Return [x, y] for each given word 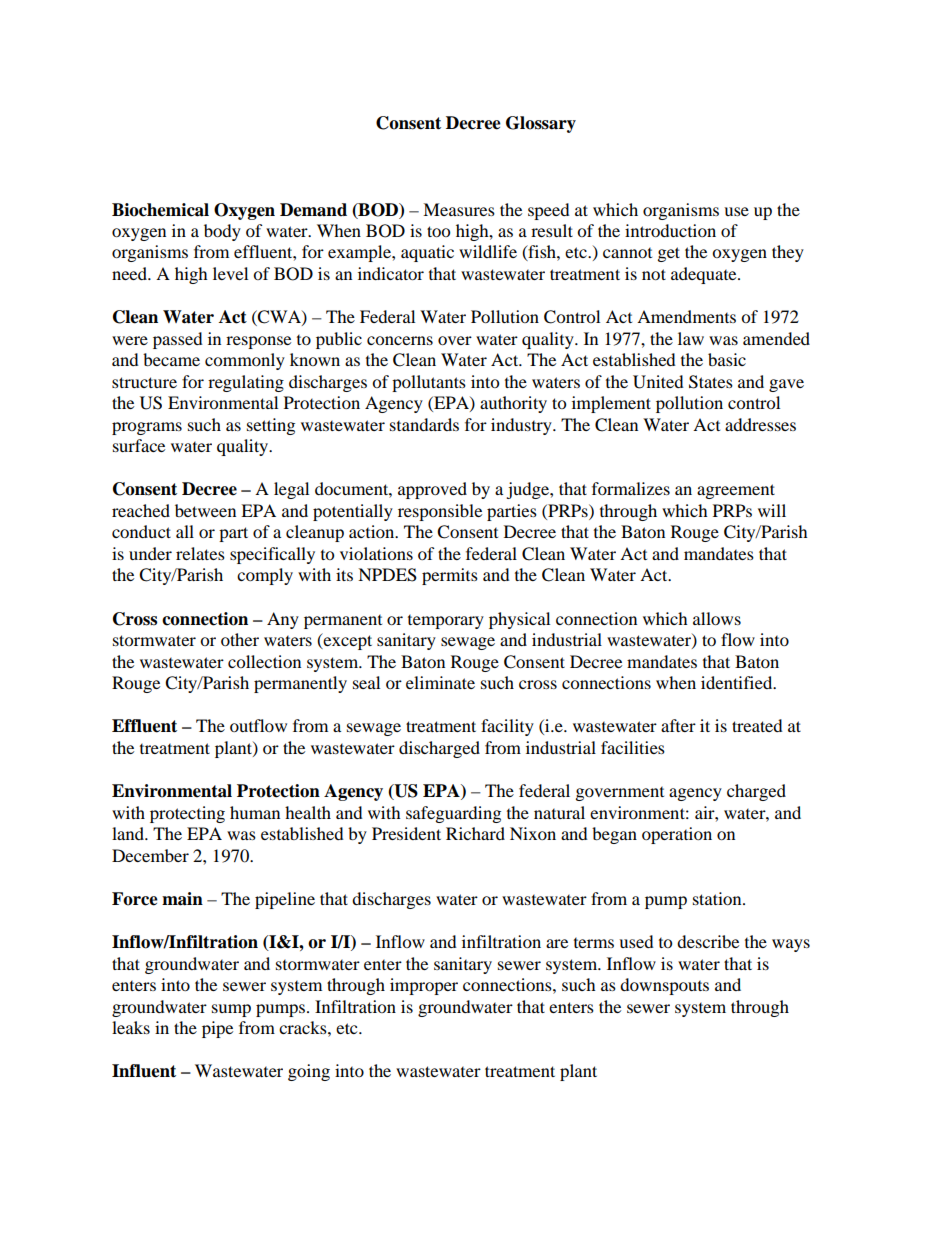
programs [147, 428]
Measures [459, 209]
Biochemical [160, 210]
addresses [760, 424]
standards [424, 424]
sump [231, 1010]
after [678, 725]
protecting [187, 814]
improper [424, 986]
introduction [670, 230]
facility [507, 727]
